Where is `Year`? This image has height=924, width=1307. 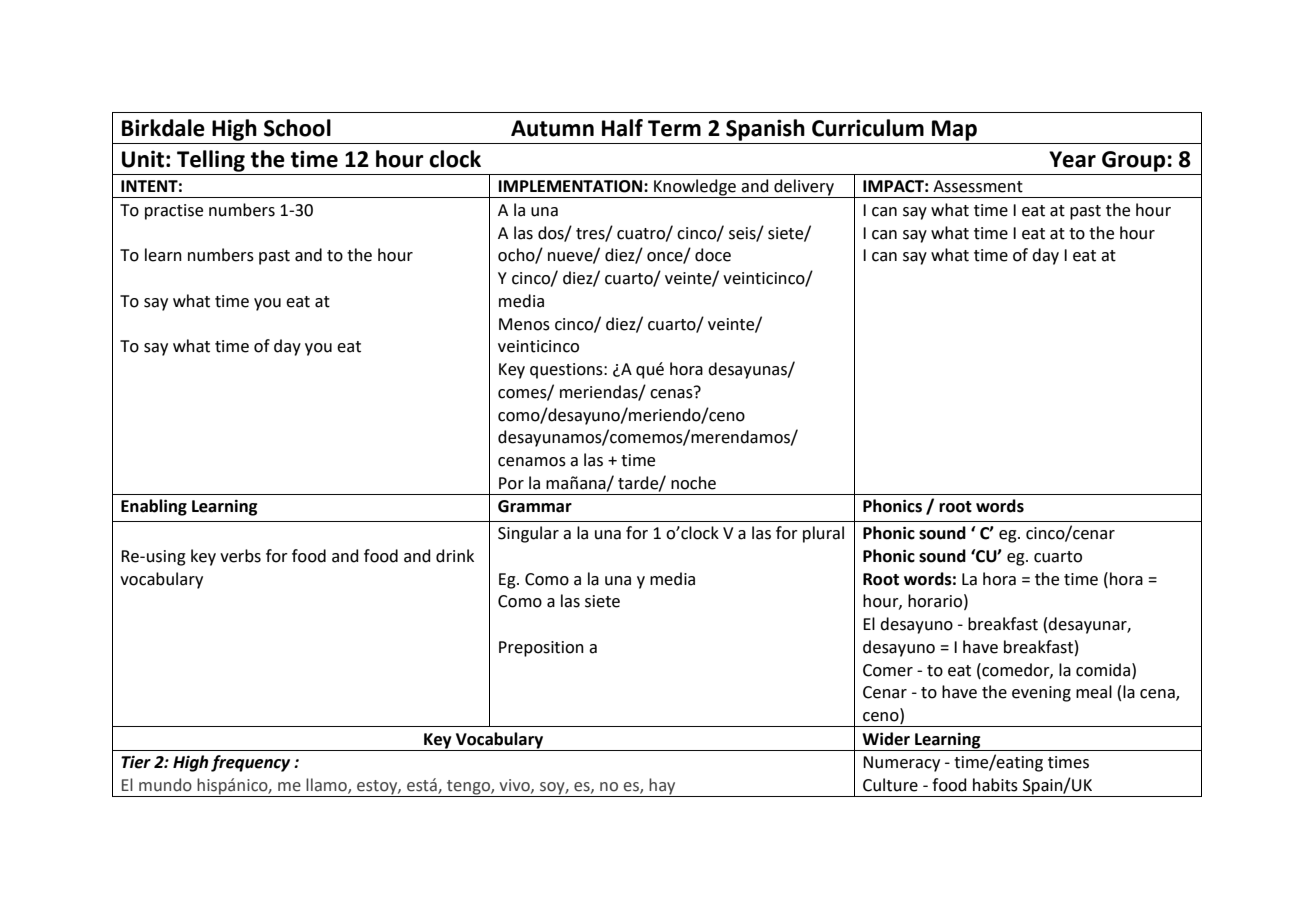 Year is located at coordinates (1072, 159).
